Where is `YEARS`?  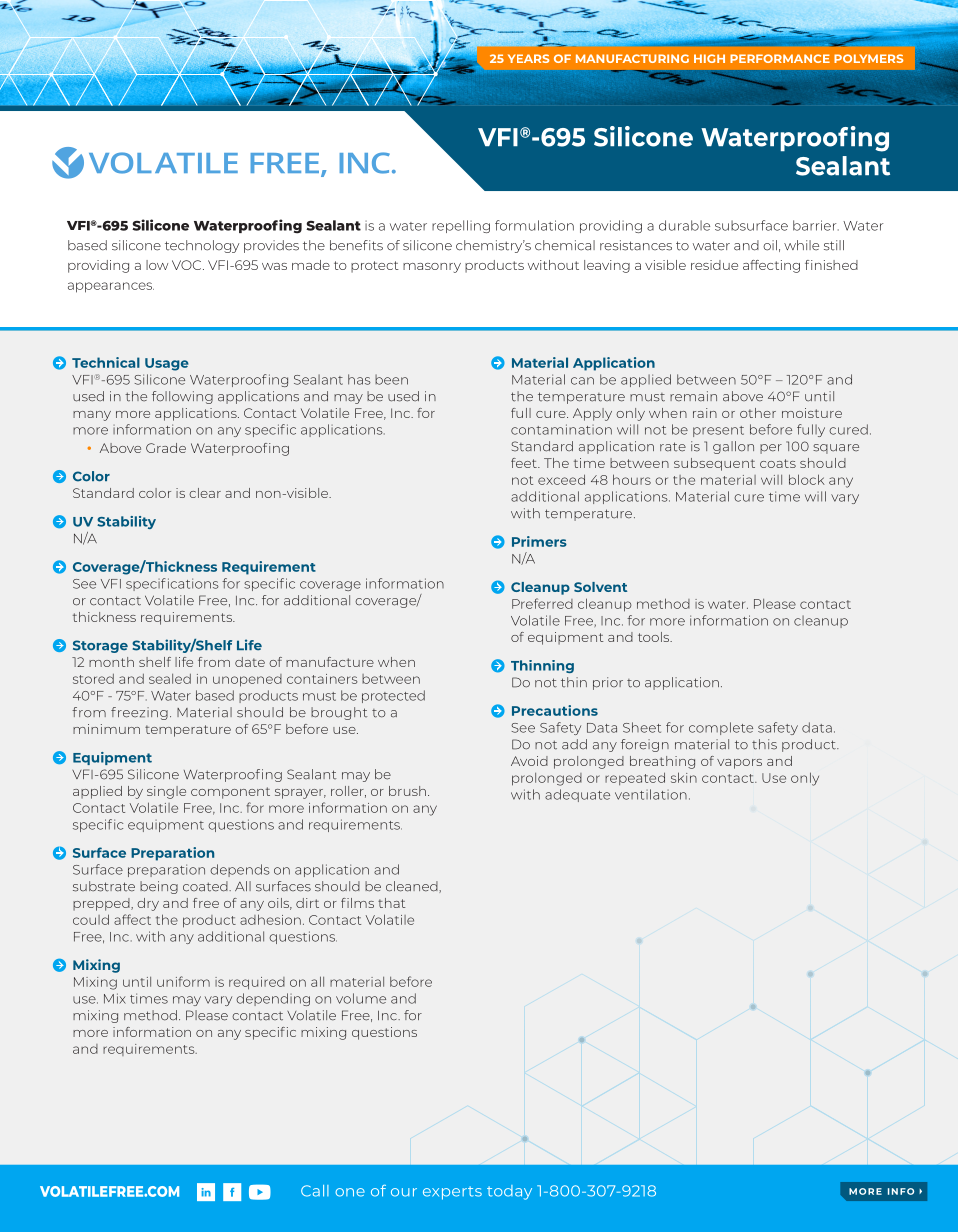
YEARS is located at coordinates (528, 58).
